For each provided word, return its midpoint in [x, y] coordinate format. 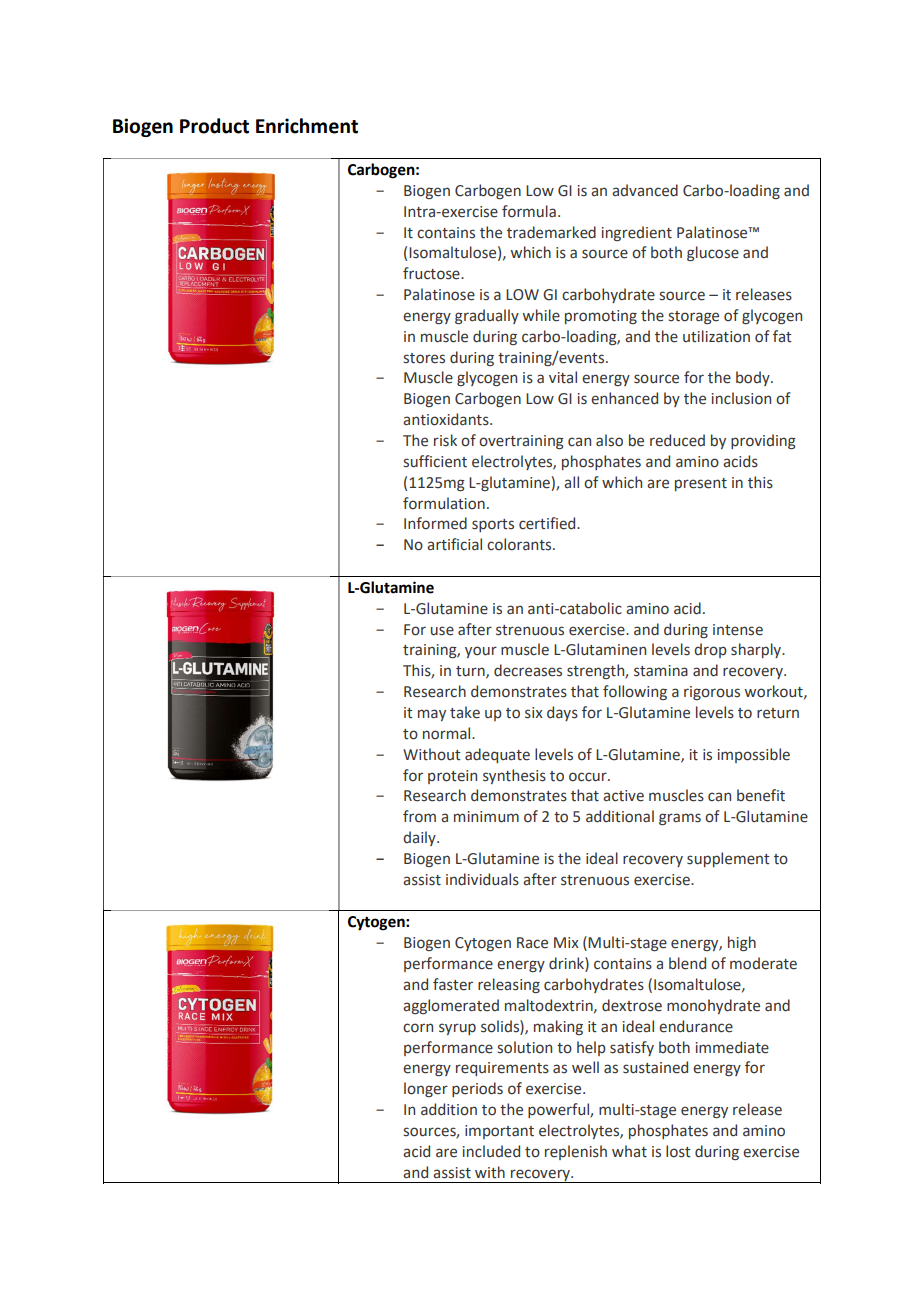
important [499, 1132]
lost [678, 1151]
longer [426, 1089]
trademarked [551, 232]
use [442, 631]
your [481, 652]
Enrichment [307, 126]
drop [710, 650]
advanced [645, 190]
